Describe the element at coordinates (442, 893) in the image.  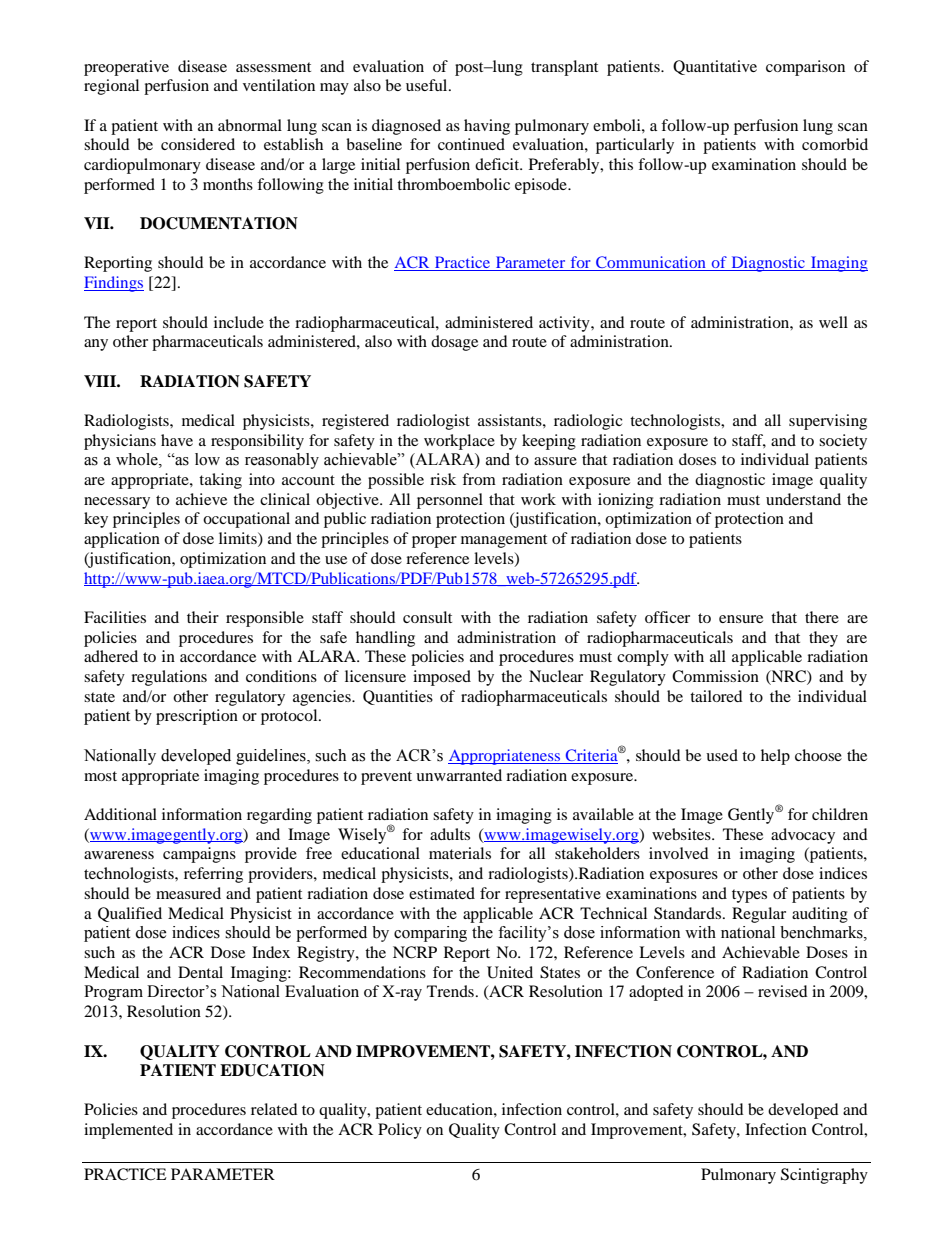
I see `estimated` at that location.
